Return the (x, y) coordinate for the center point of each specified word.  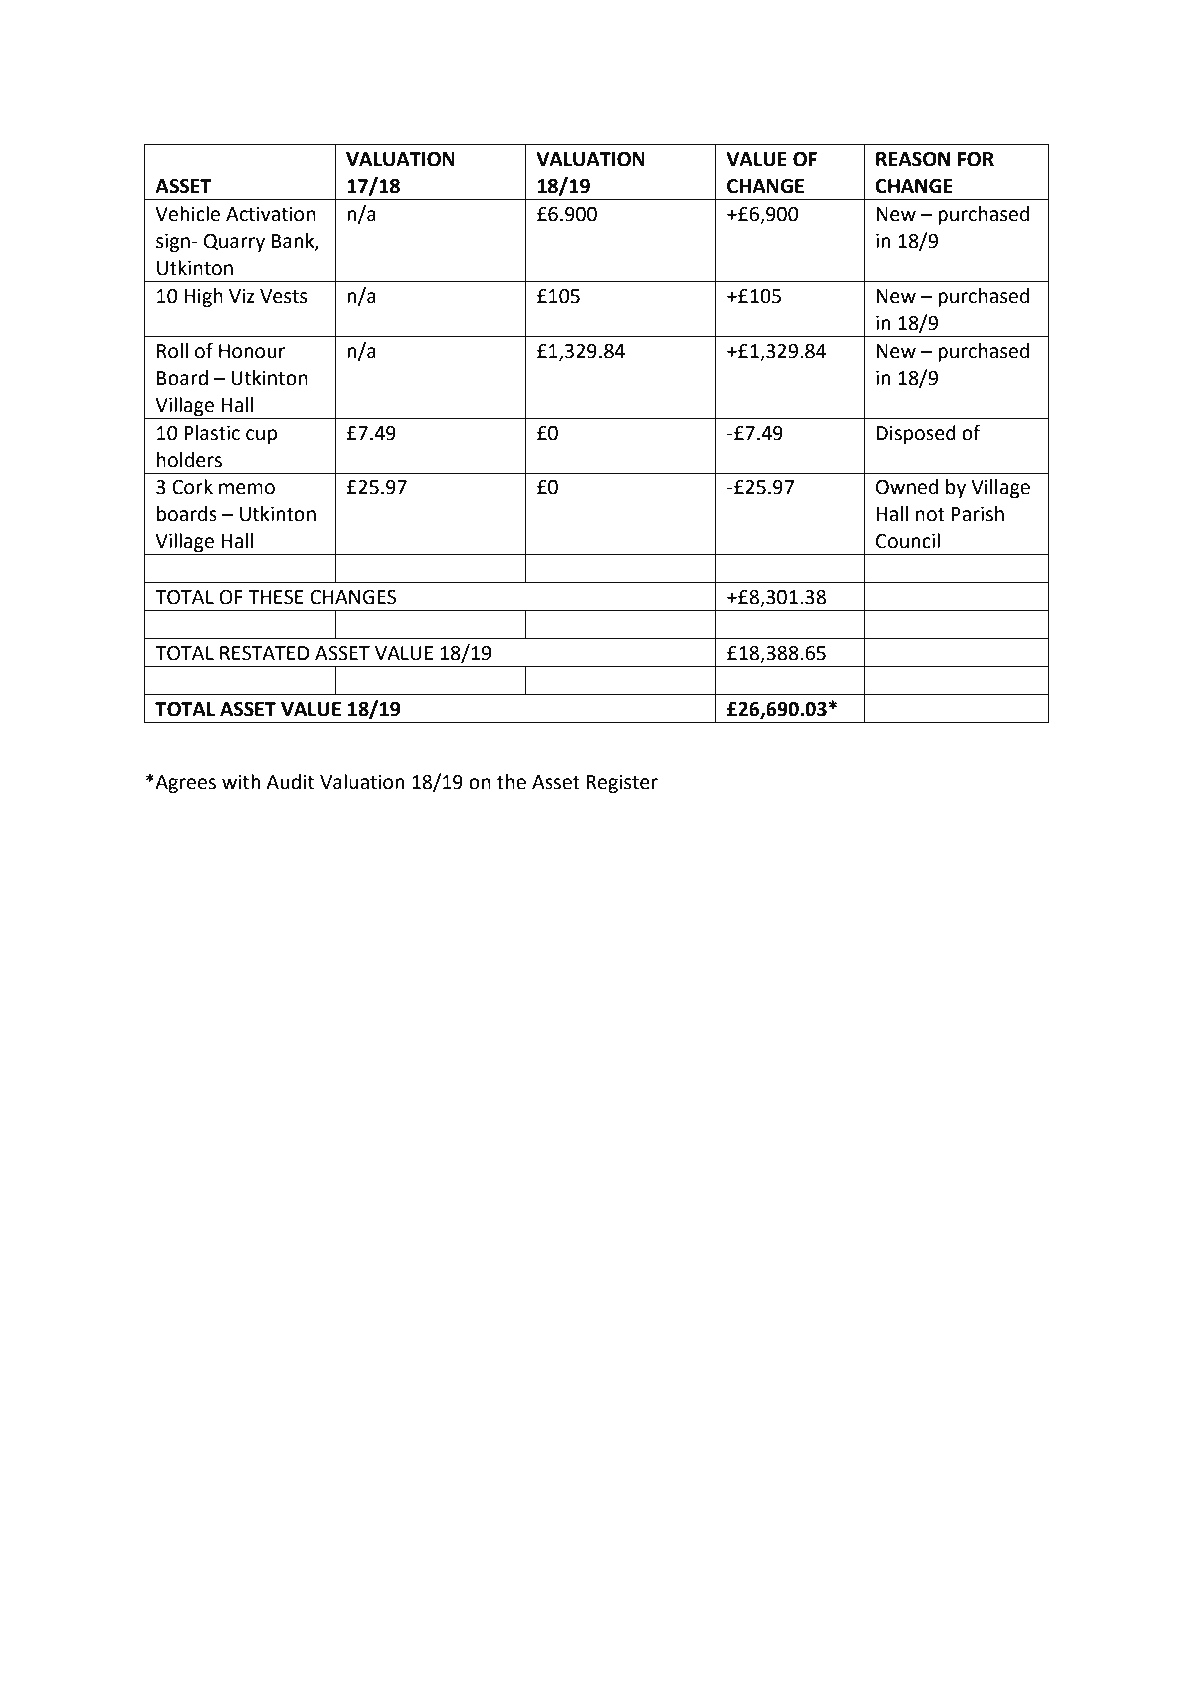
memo (247, 489)
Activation (271, 214)
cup (261, 436)
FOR (976, 159)
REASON (913, 159)
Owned (907, 487)
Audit (290, 782)
